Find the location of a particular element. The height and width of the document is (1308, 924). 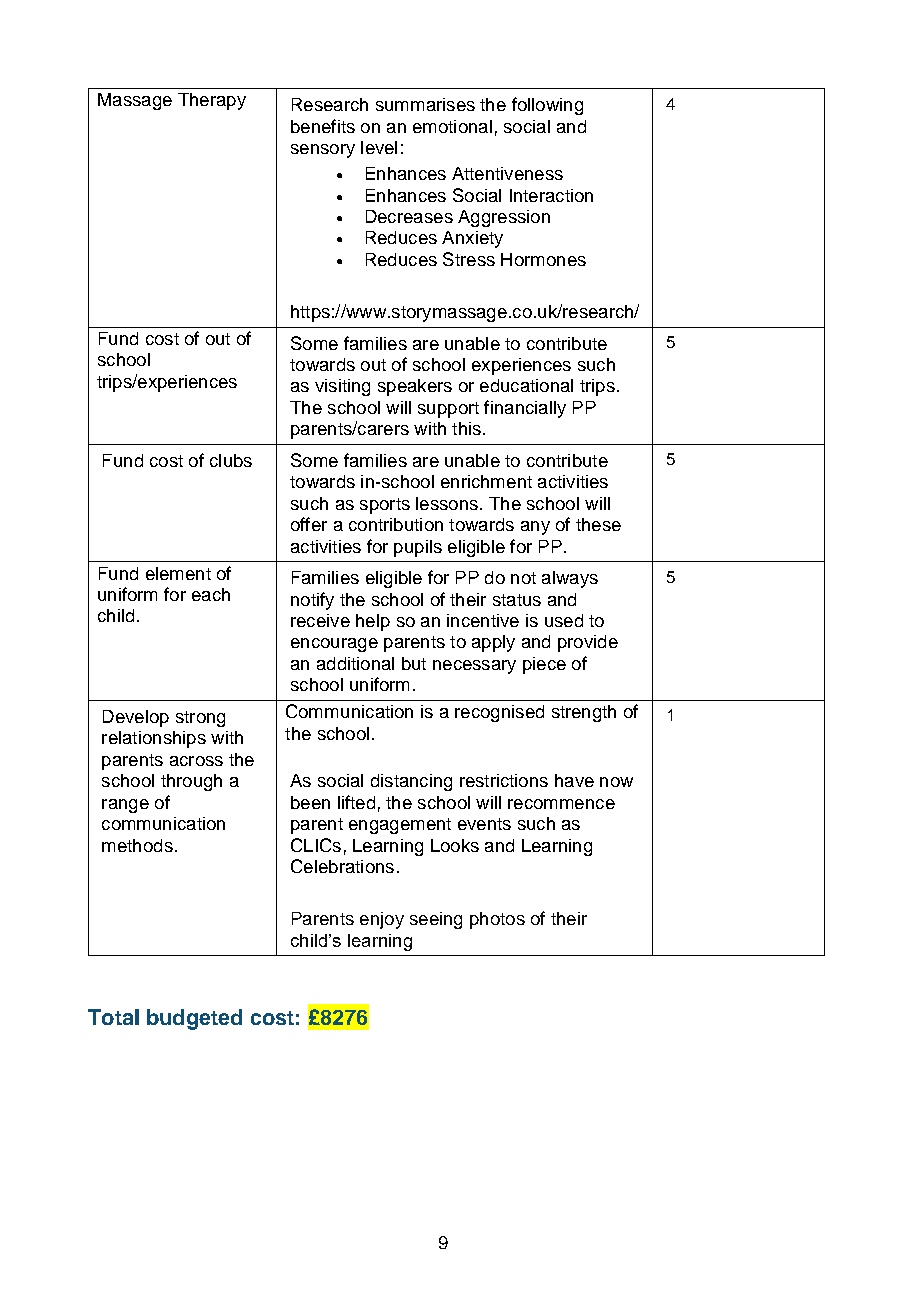

educational is located at coordinates (526, 385).
